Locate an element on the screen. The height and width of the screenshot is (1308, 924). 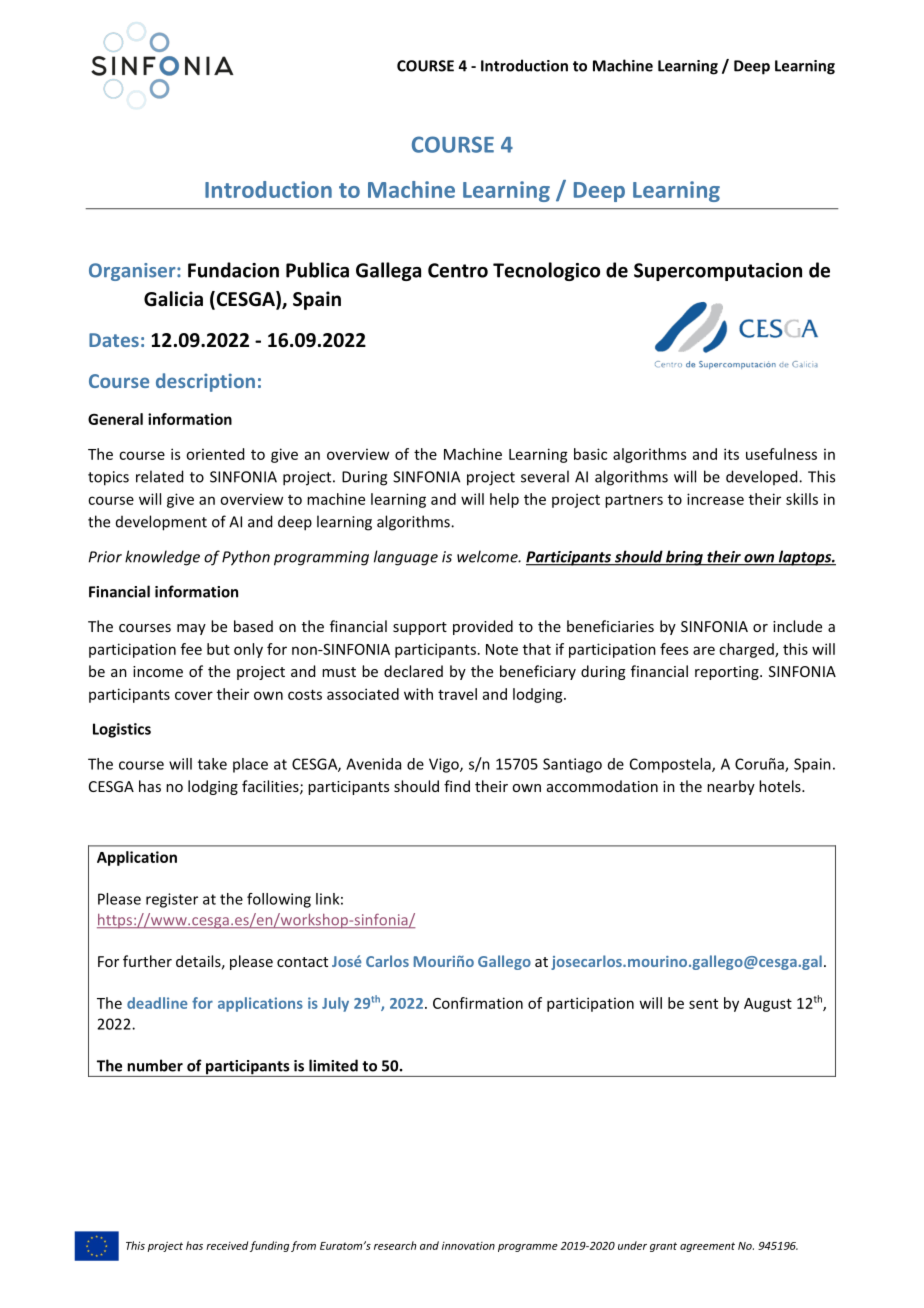
received is located at coordinates (227, 1245).
